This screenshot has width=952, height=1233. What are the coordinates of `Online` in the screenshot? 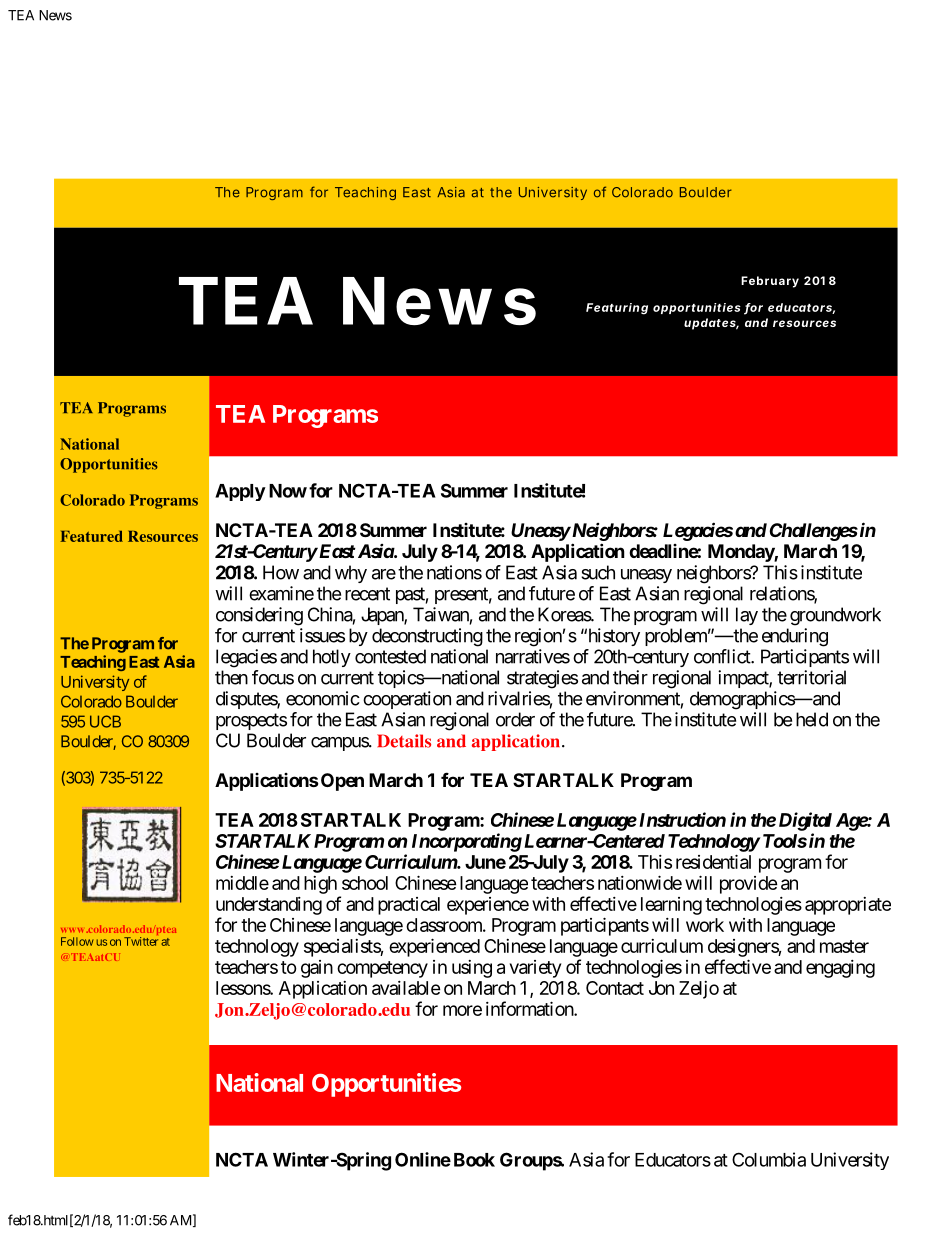 It's located at (423, 1159).
